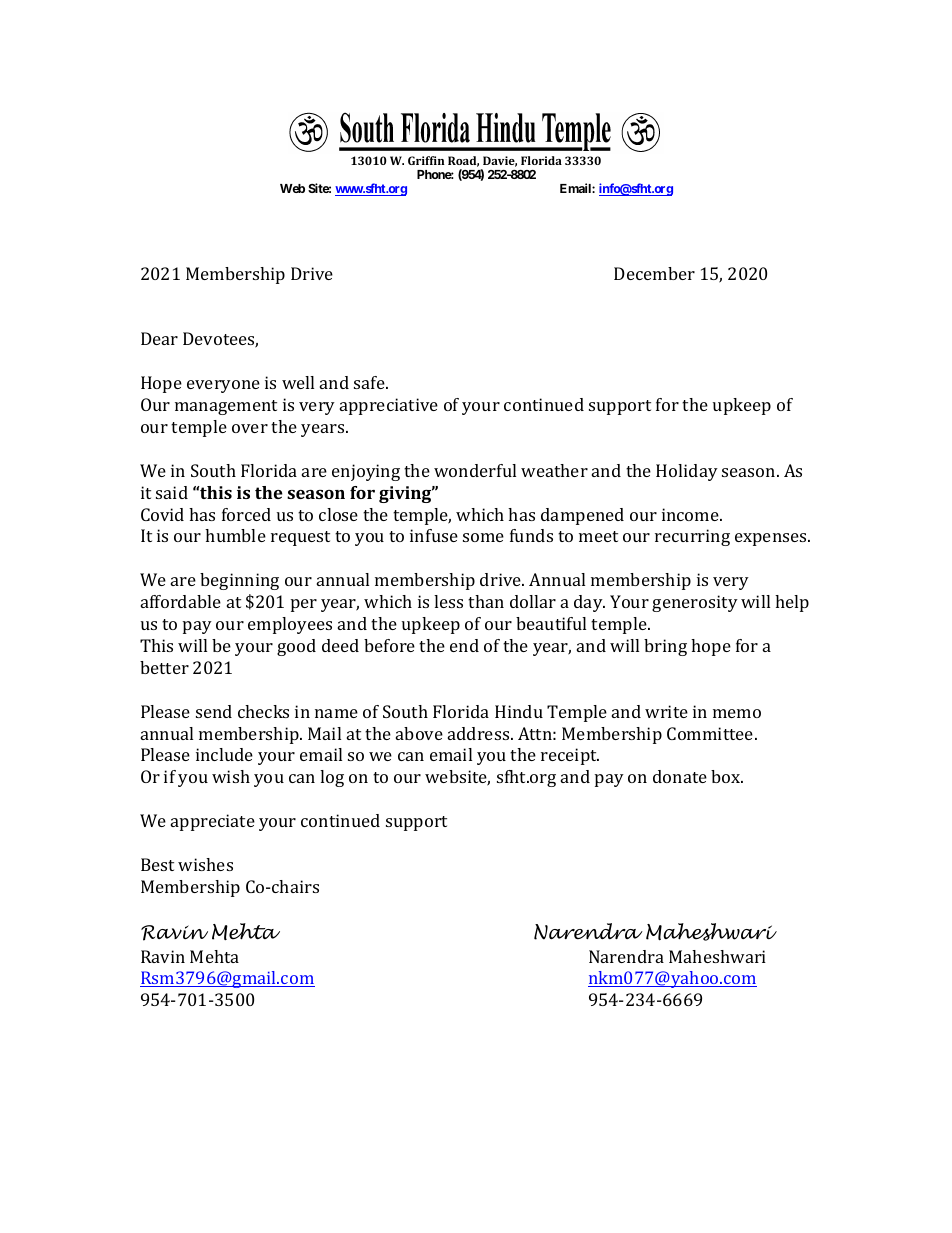 This document has width=952, height=1233. Describe the element at coordinates (654, 273) in the document. I see `December` at that location.
